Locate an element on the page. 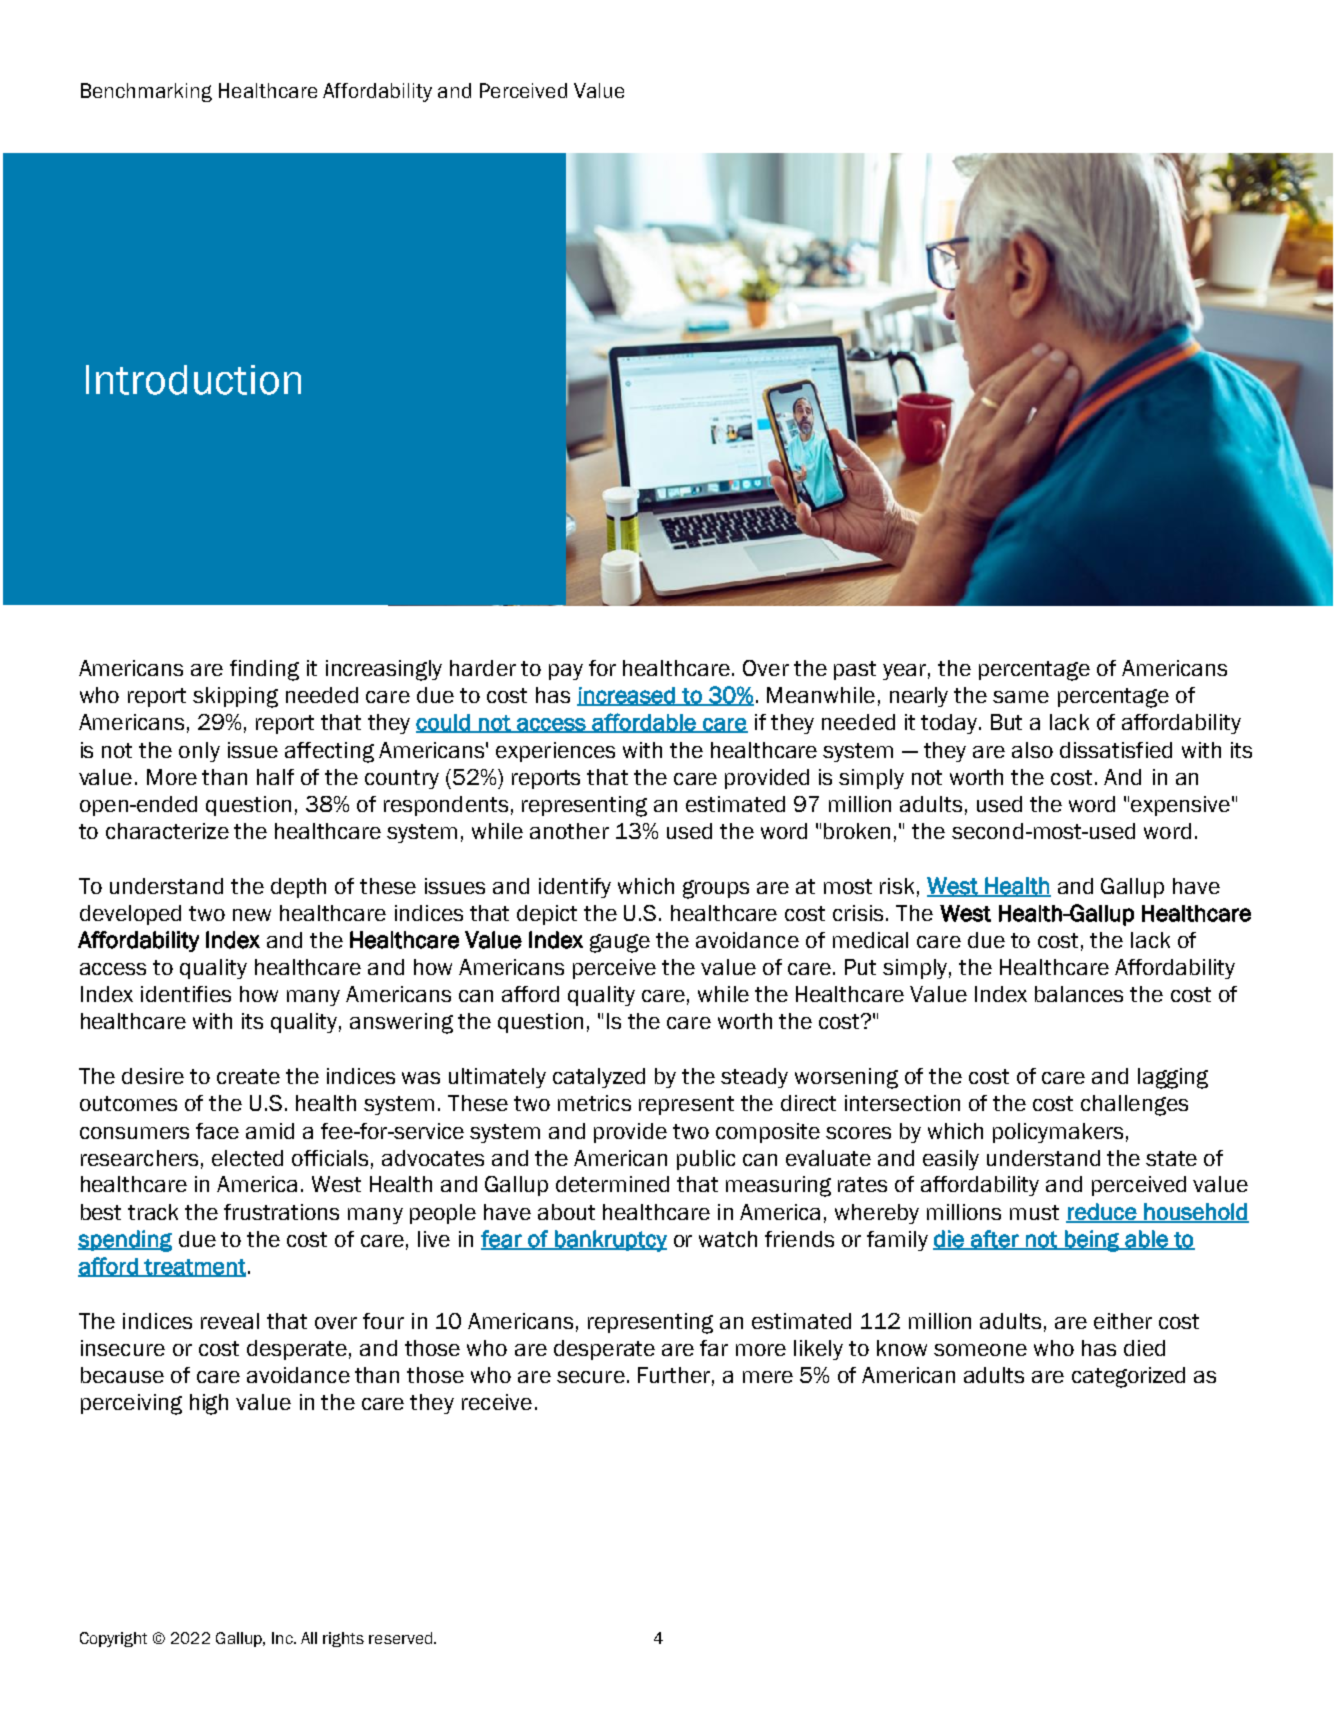 This page has width=1334, height=1726. also is located at coordinates (1032, 750).
